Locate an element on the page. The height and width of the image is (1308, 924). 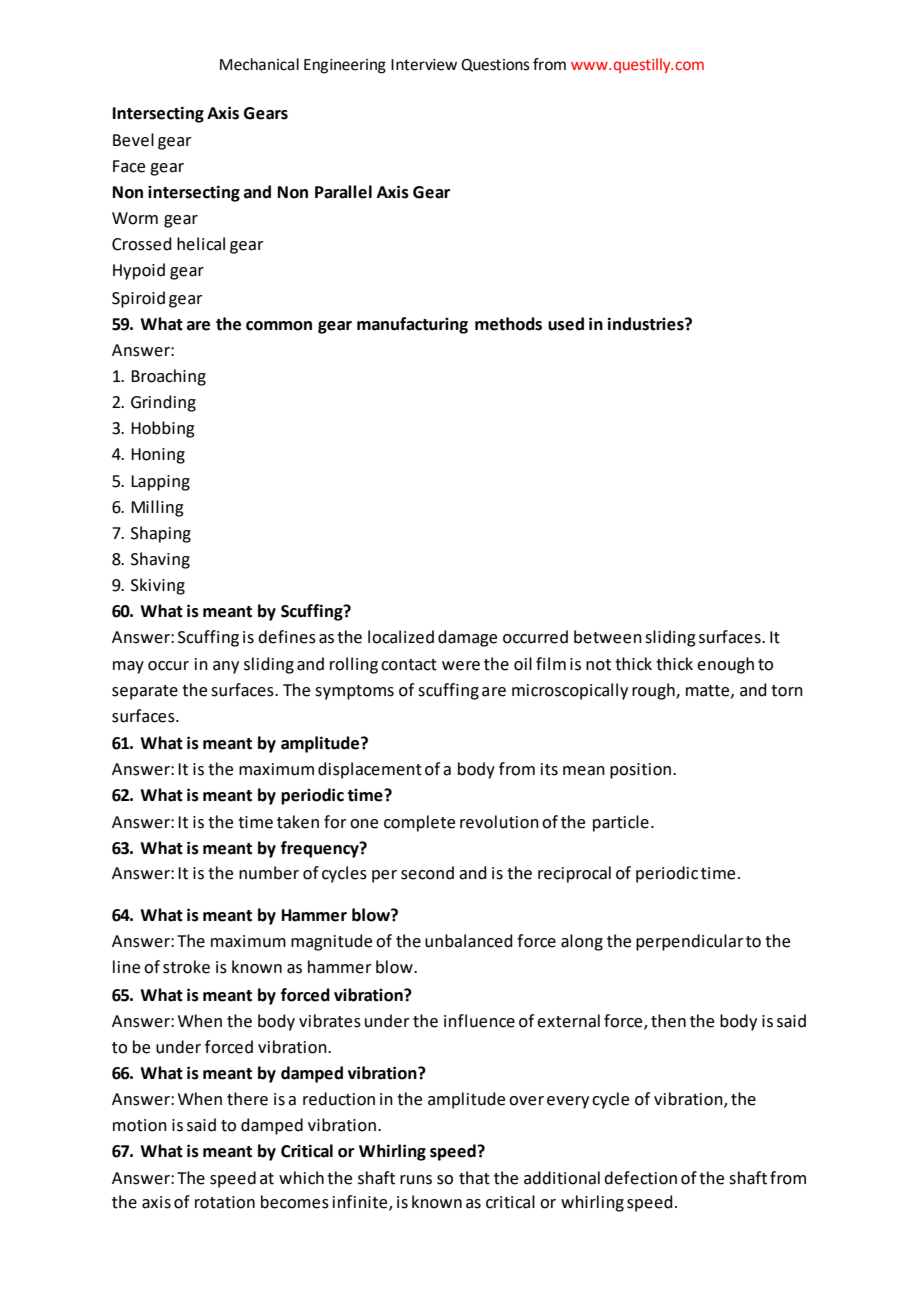
industries is located at coordinates (647, 324).
